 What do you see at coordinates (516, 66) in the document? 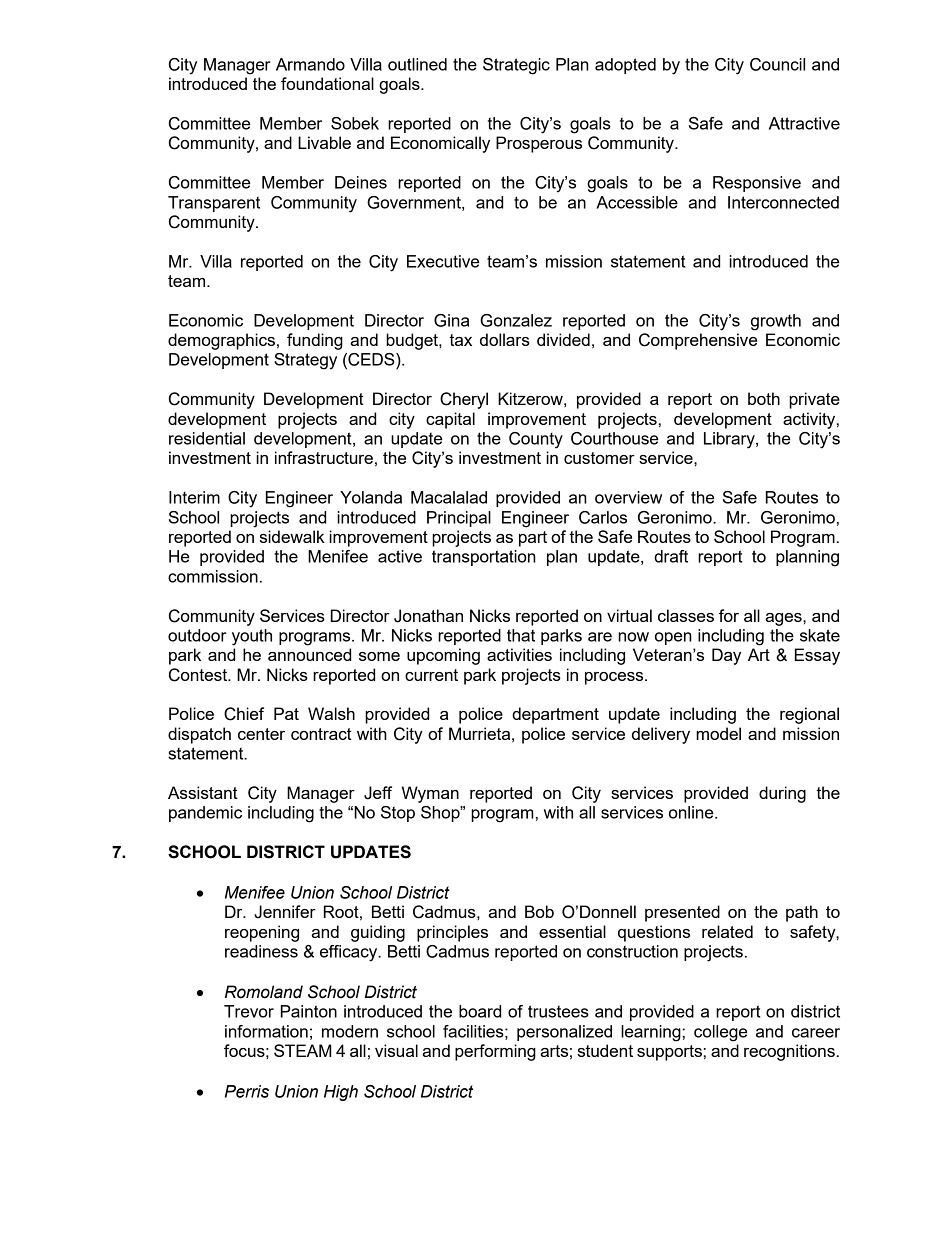
I see `Strategic` at bounding box center [516, 66].
